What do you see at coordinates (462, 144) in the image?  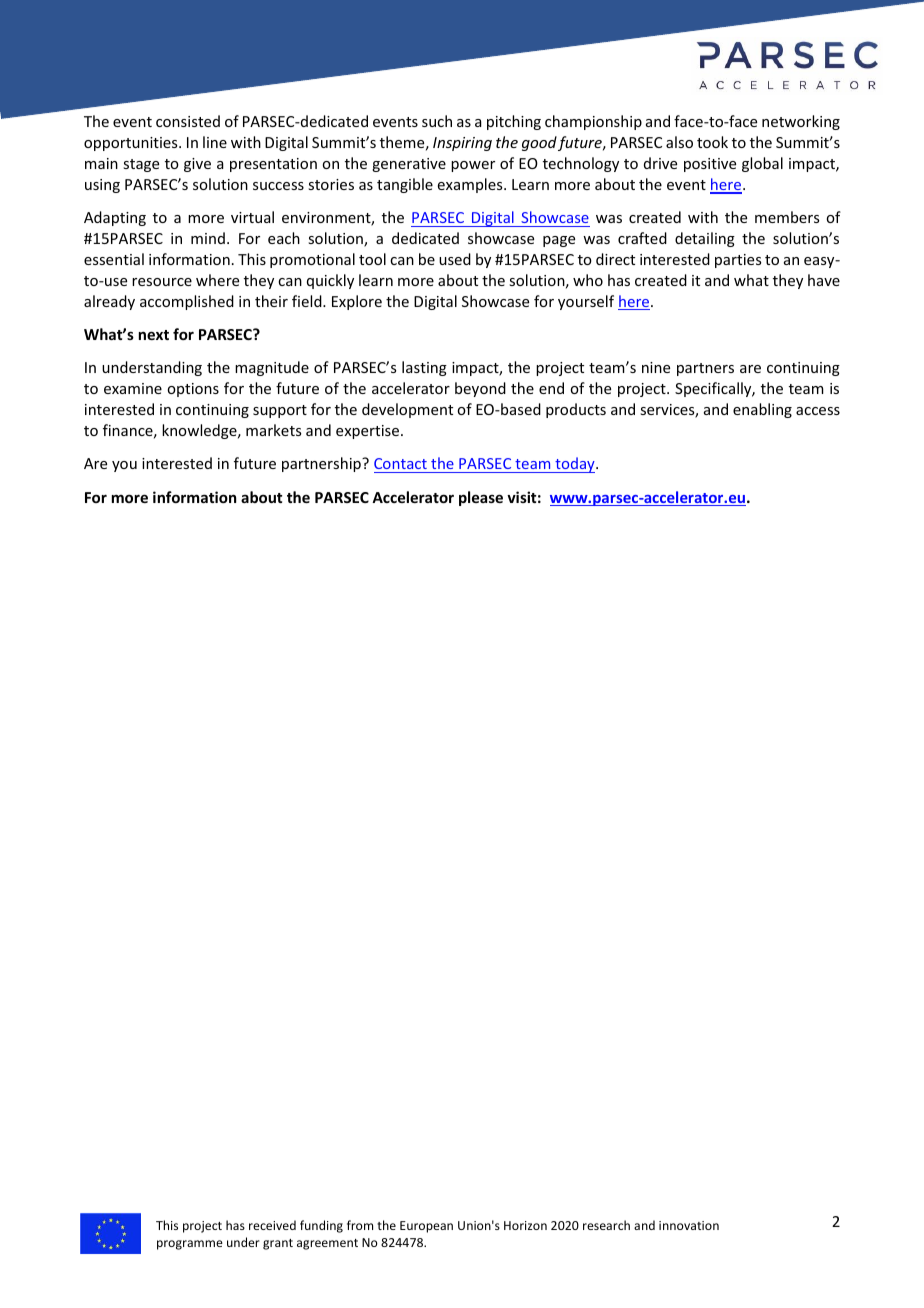 I see `Inspiring` at bounding box center [462, 144].
